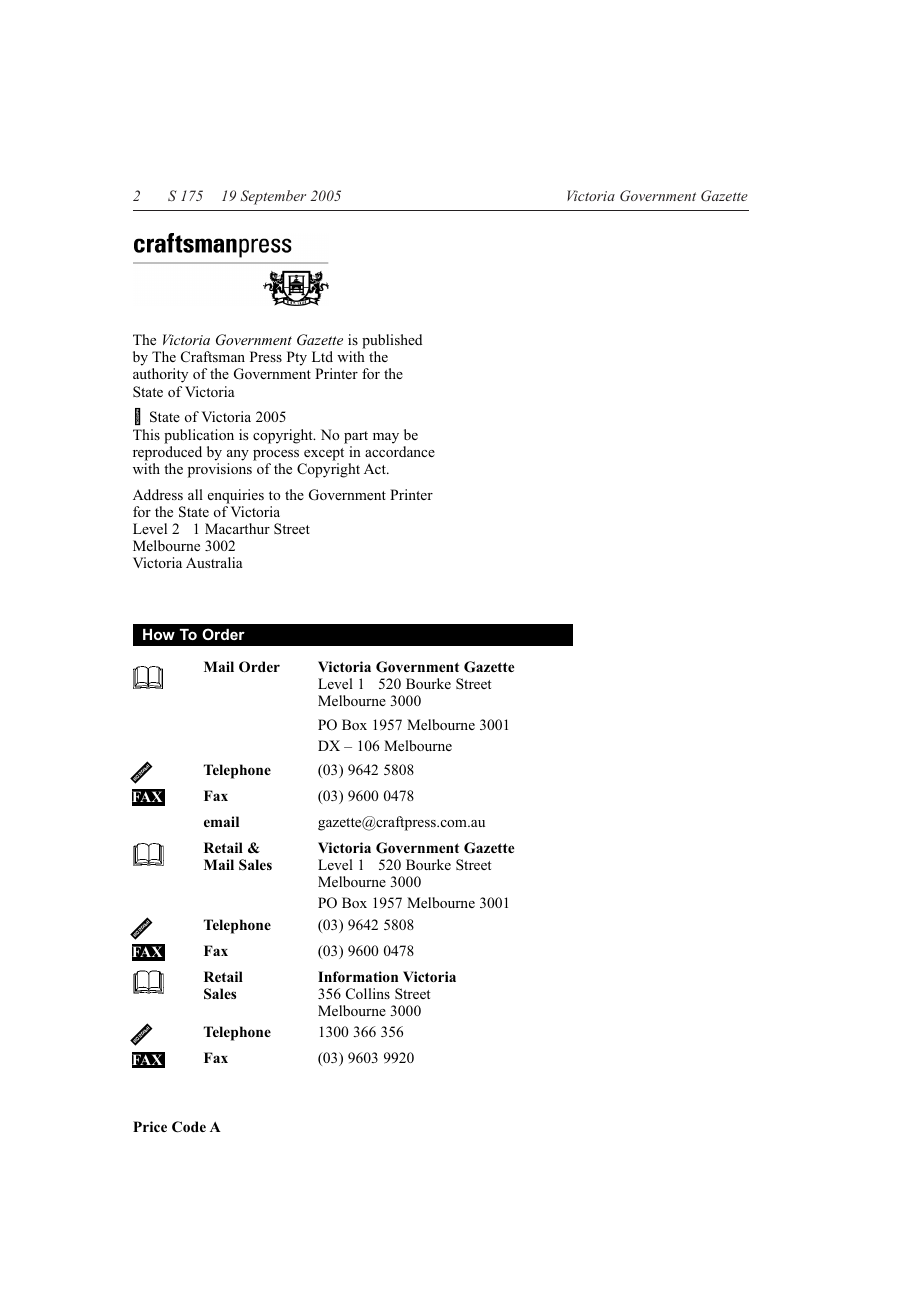  Describe the element at coordinates (276, 455) in the screenshot. I see `process` at that location.
